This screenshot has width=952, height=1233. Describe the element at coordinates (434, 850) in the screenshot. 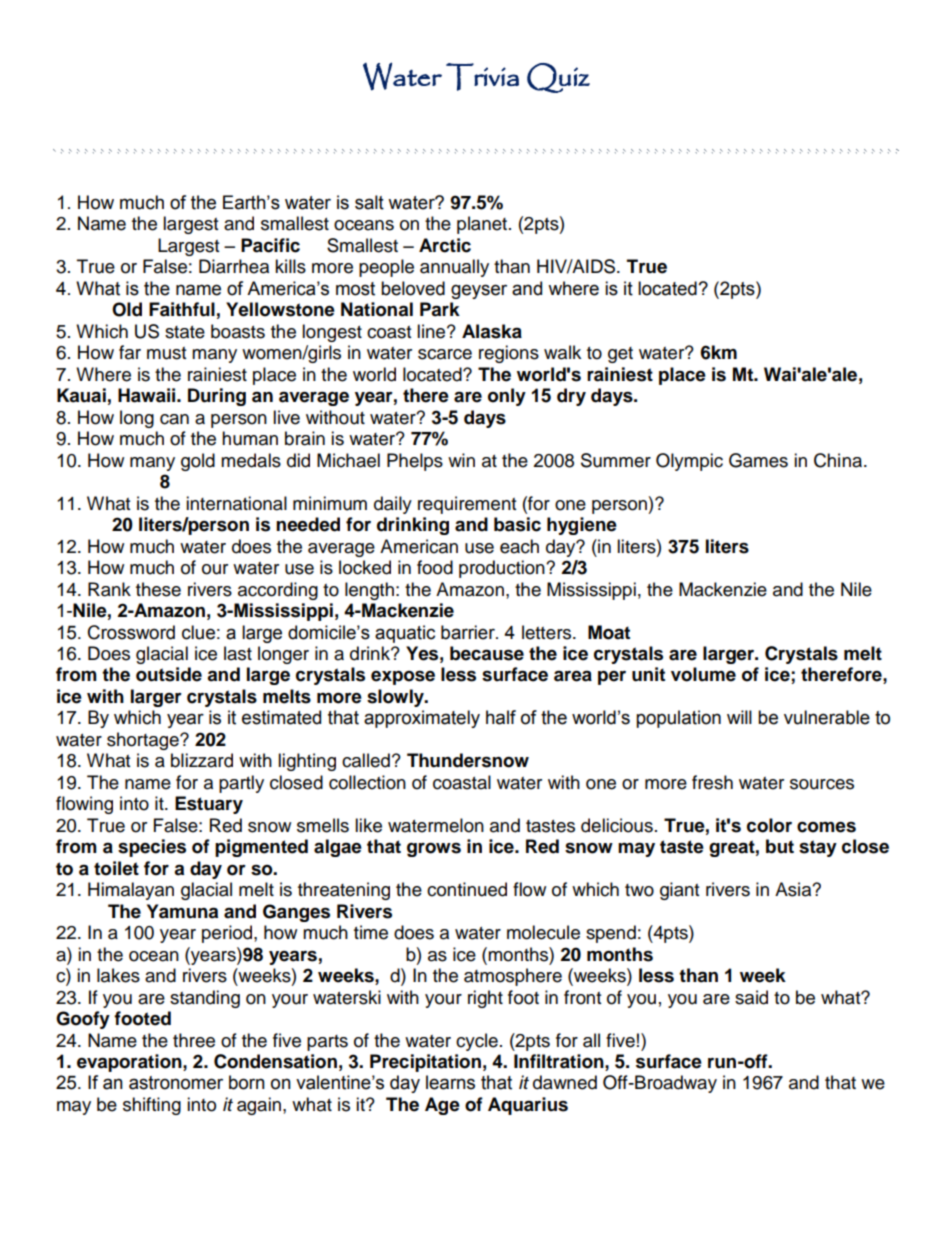

I see `grows` at that location.
